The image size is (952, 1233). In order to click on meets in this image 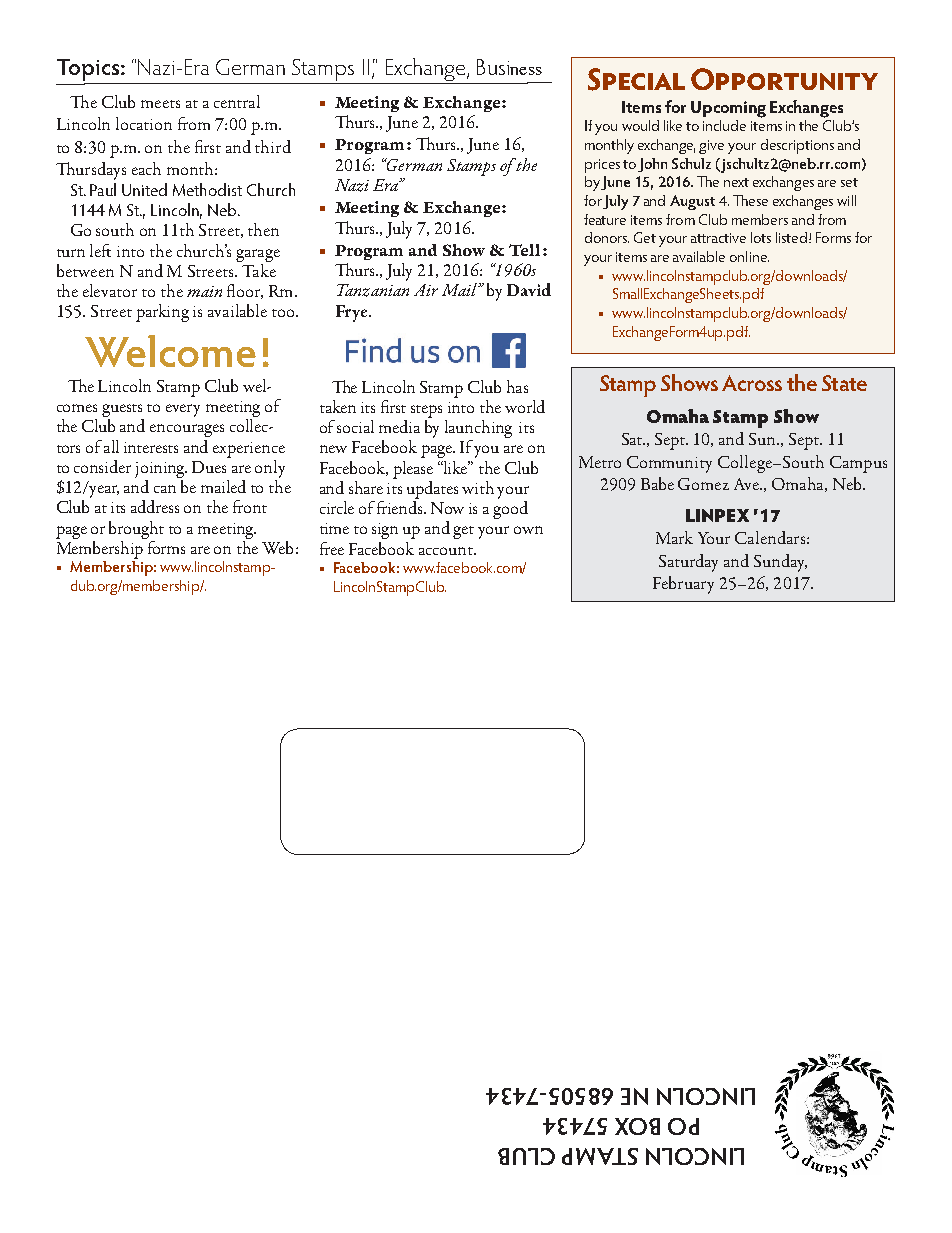, I will do `click(160, 104)`.
